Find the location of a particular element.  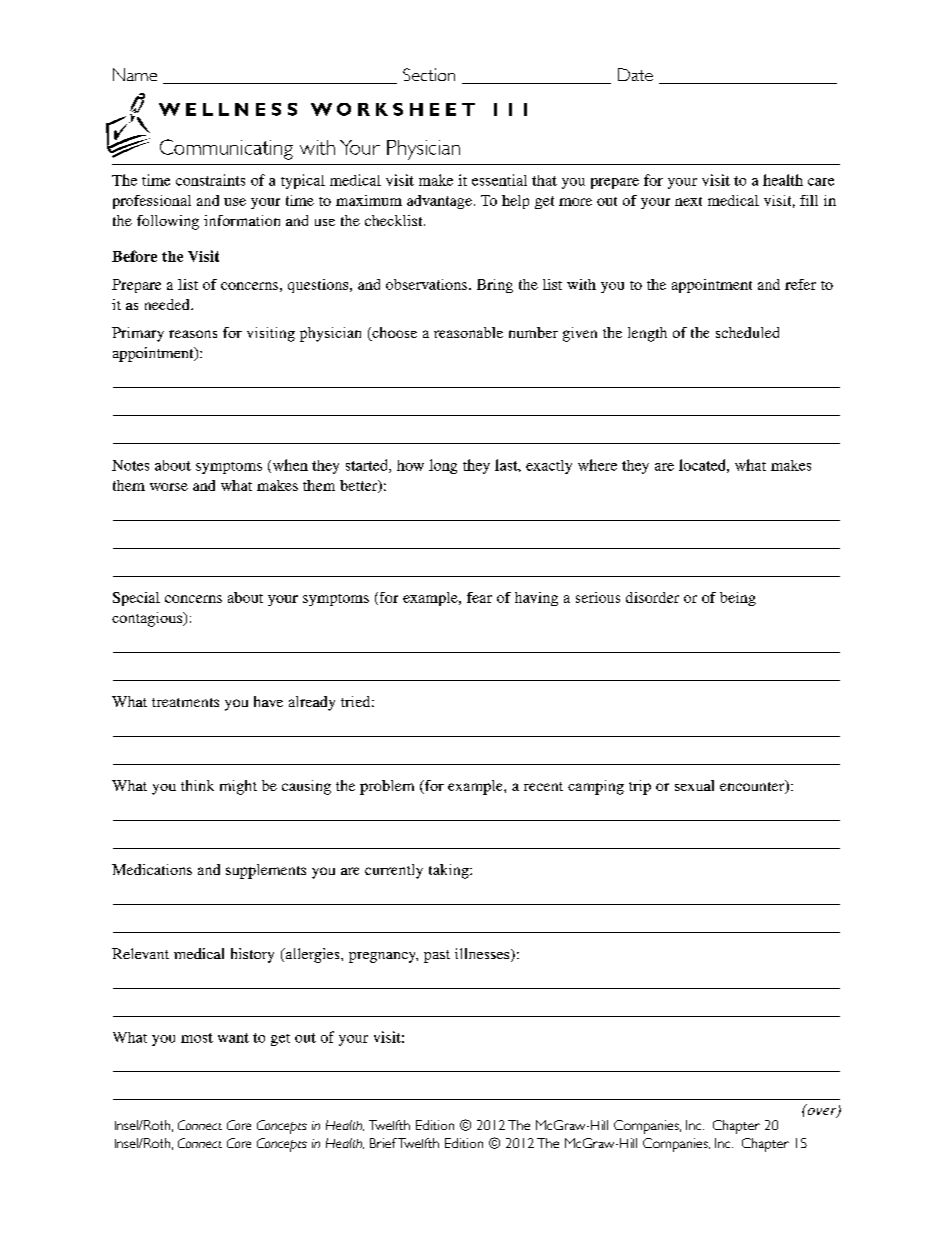

Communicating is located at coordinates (226, 149).
